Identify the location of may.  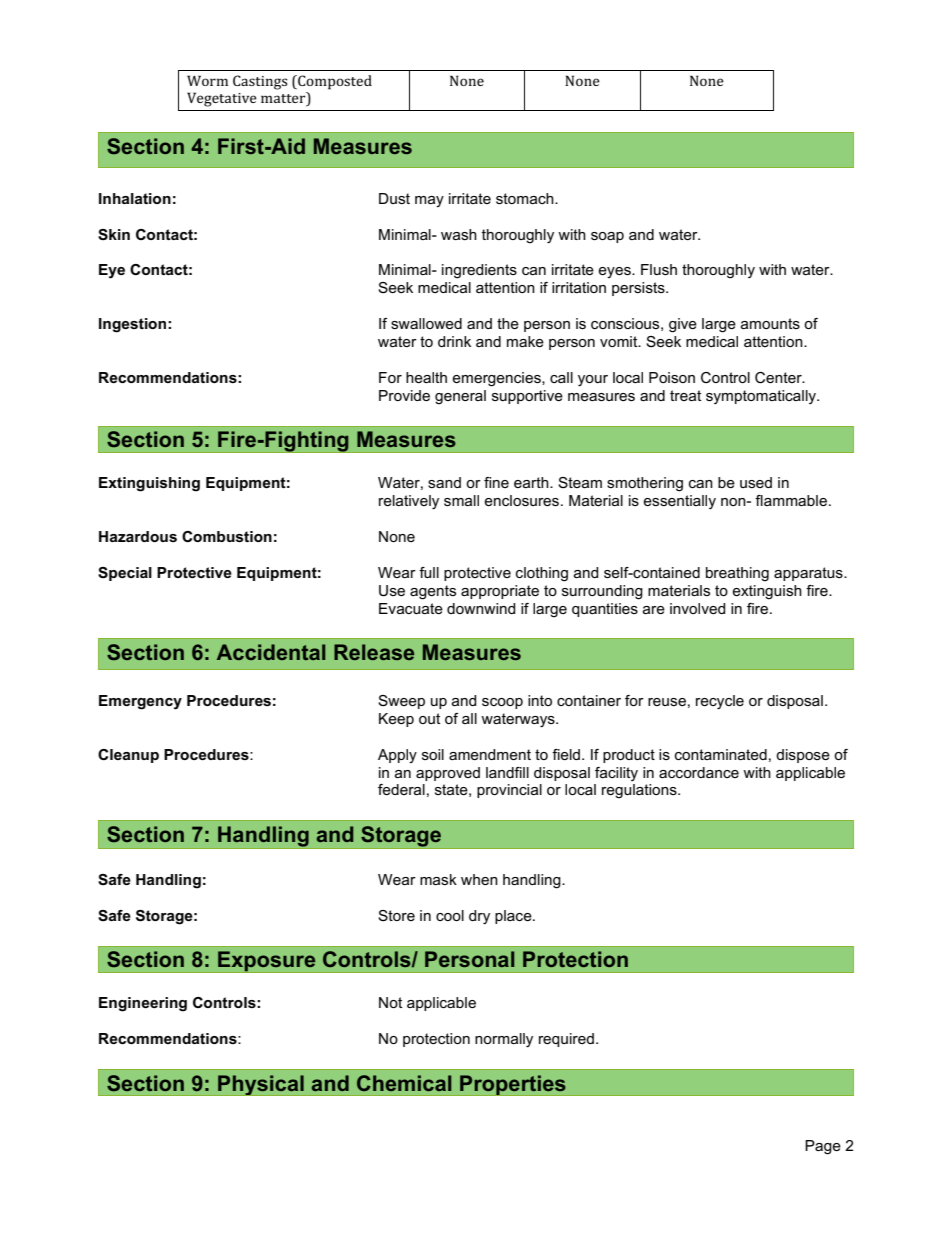
(429, 201).
